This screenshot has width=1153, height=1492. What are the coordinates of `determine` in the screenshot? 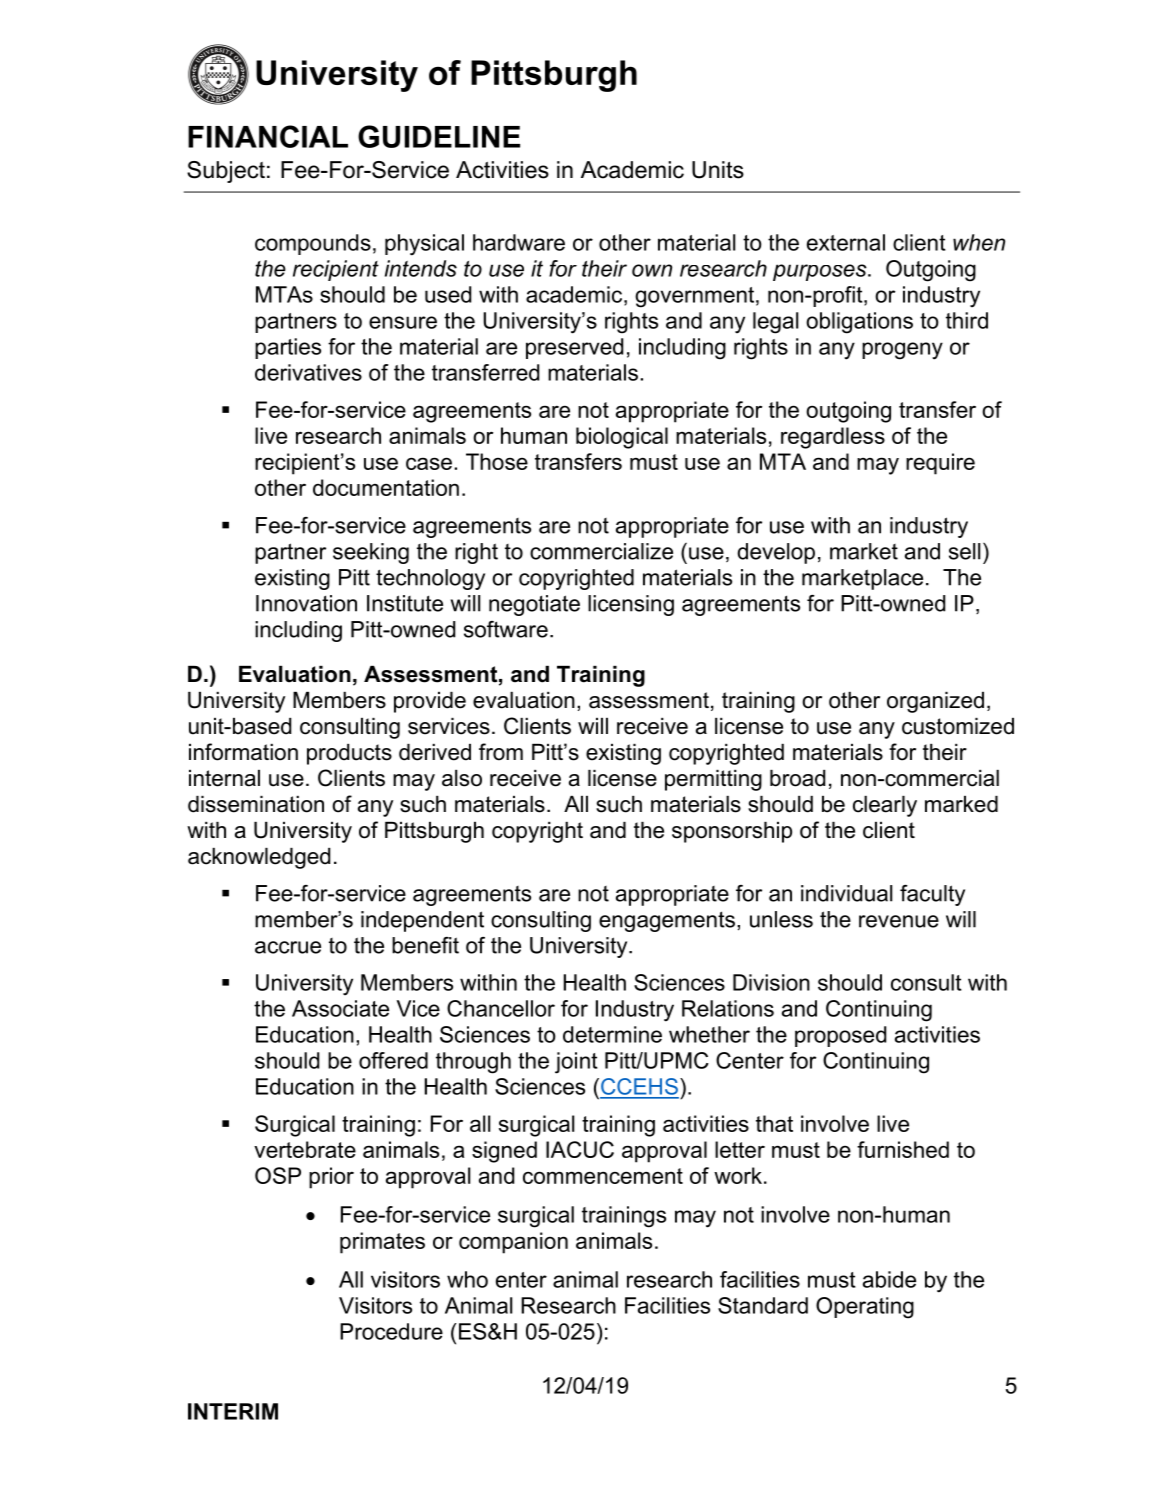 It's located at (612, 1034).
